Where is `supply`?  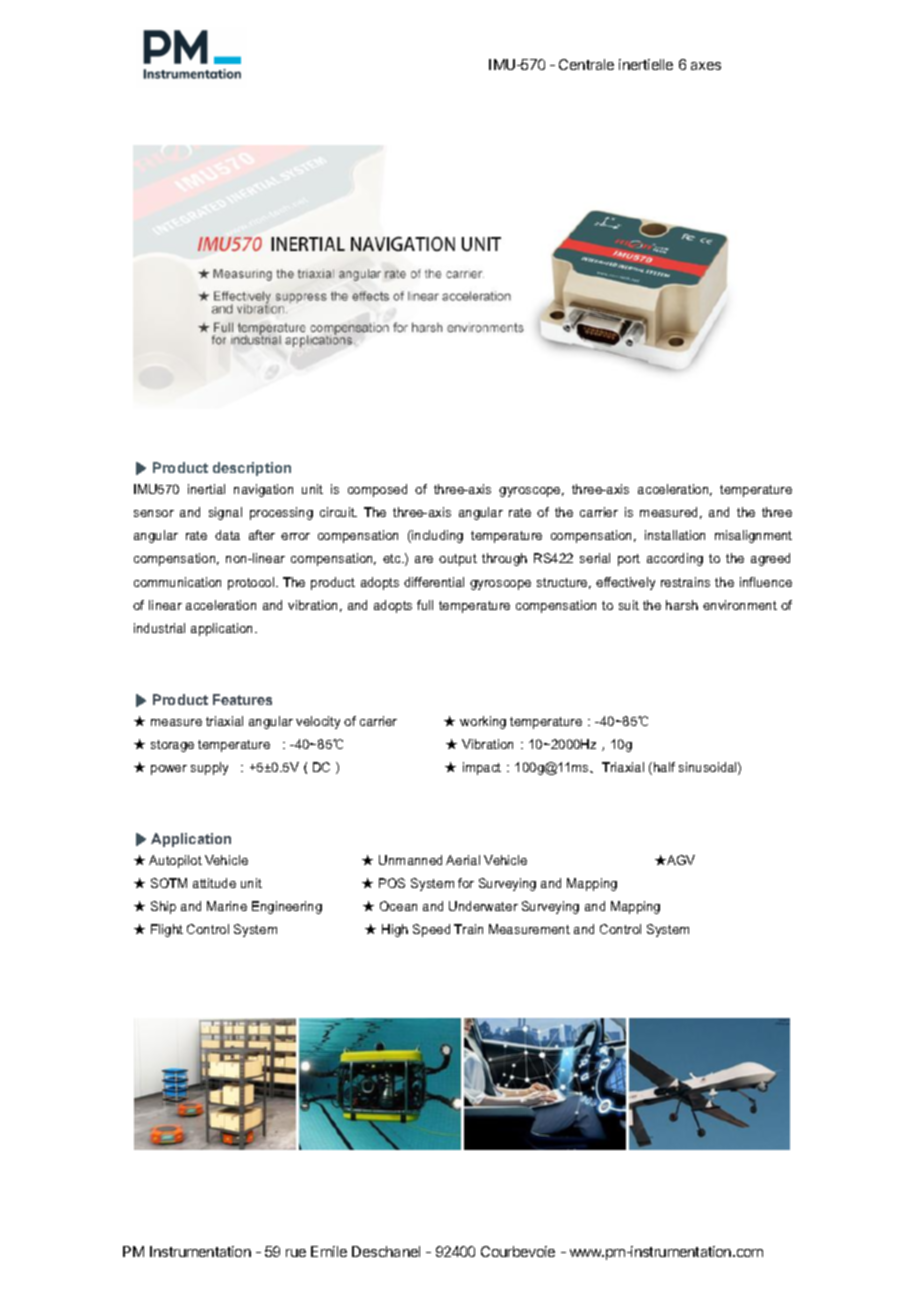 supply is located at coordinates (209, 768).
